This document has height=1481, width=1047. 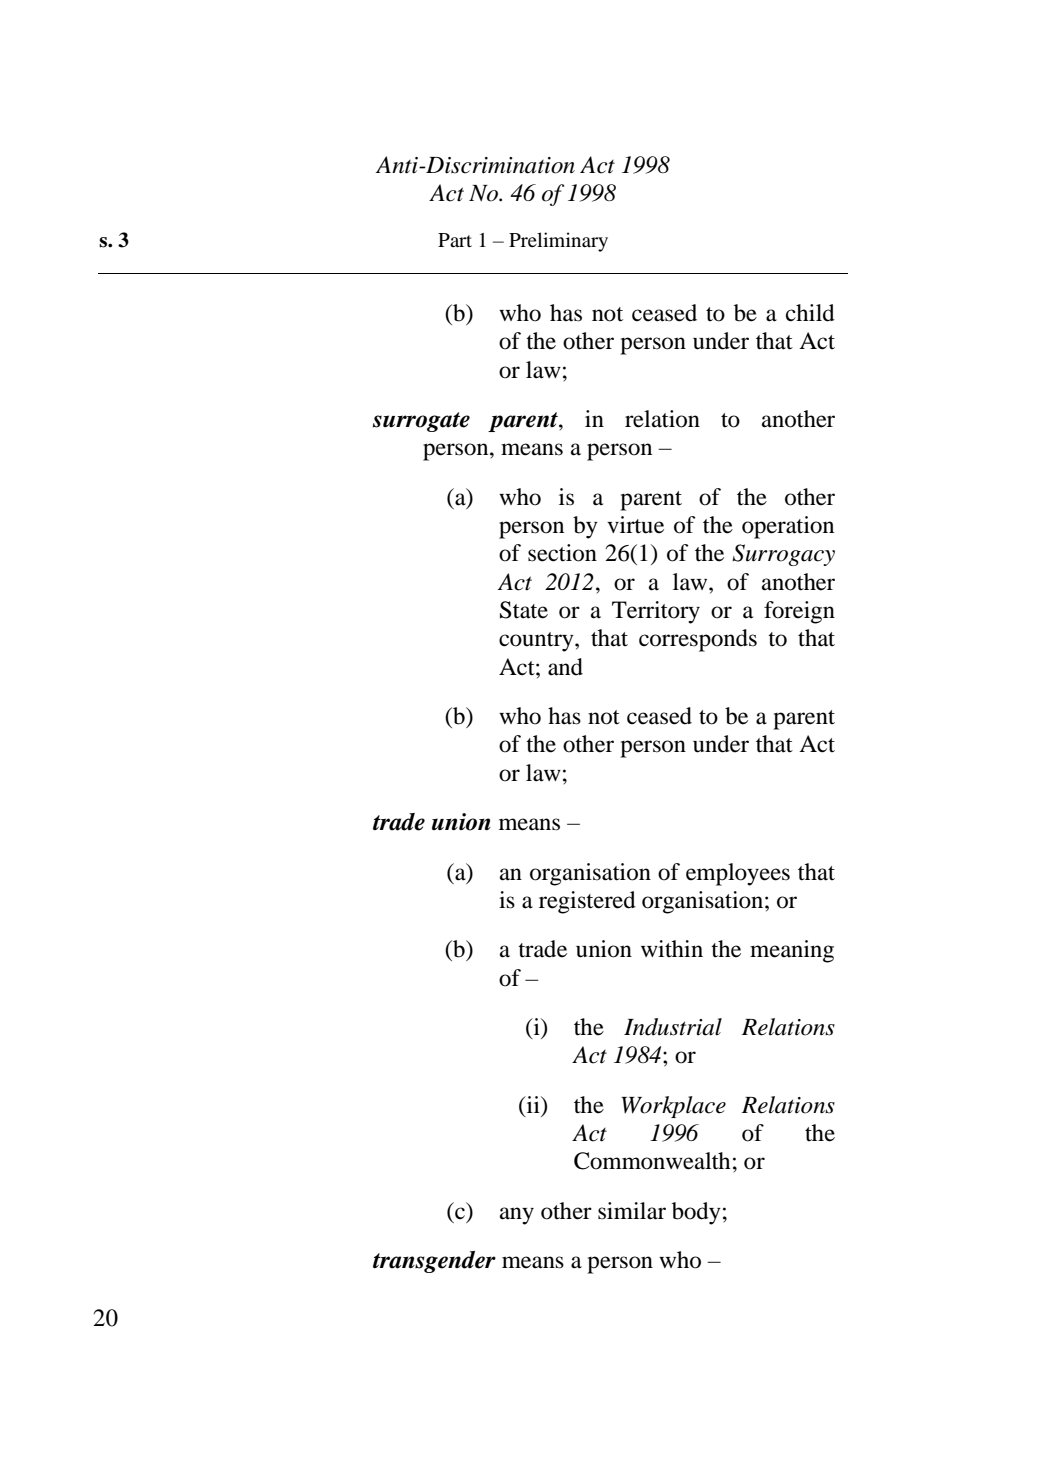 What do you see at coordinates (537, 642) in the document?
I see `country` at bounding box center [537, 642].
